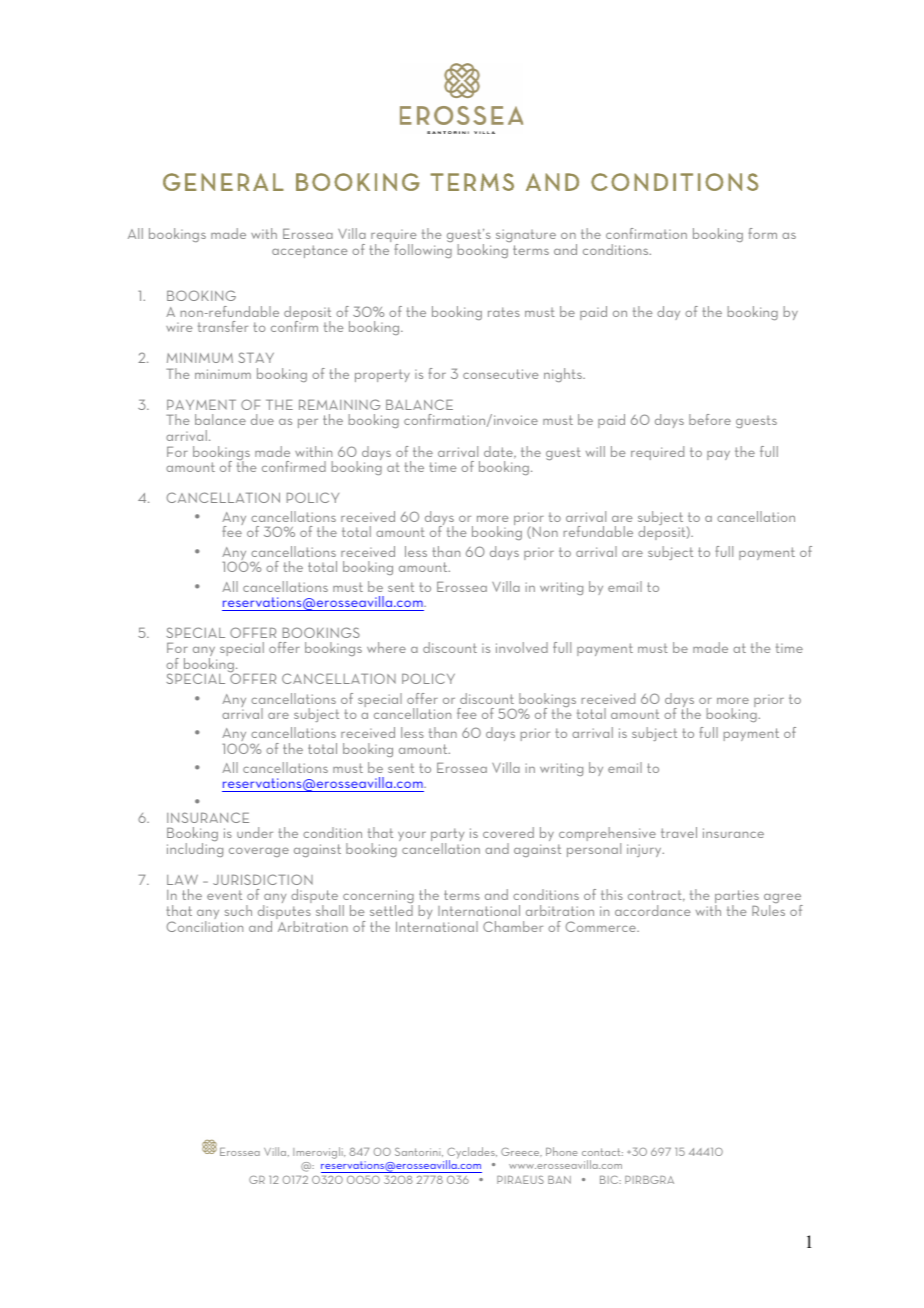  I want to click on GENERAL, so click(223, 182).
